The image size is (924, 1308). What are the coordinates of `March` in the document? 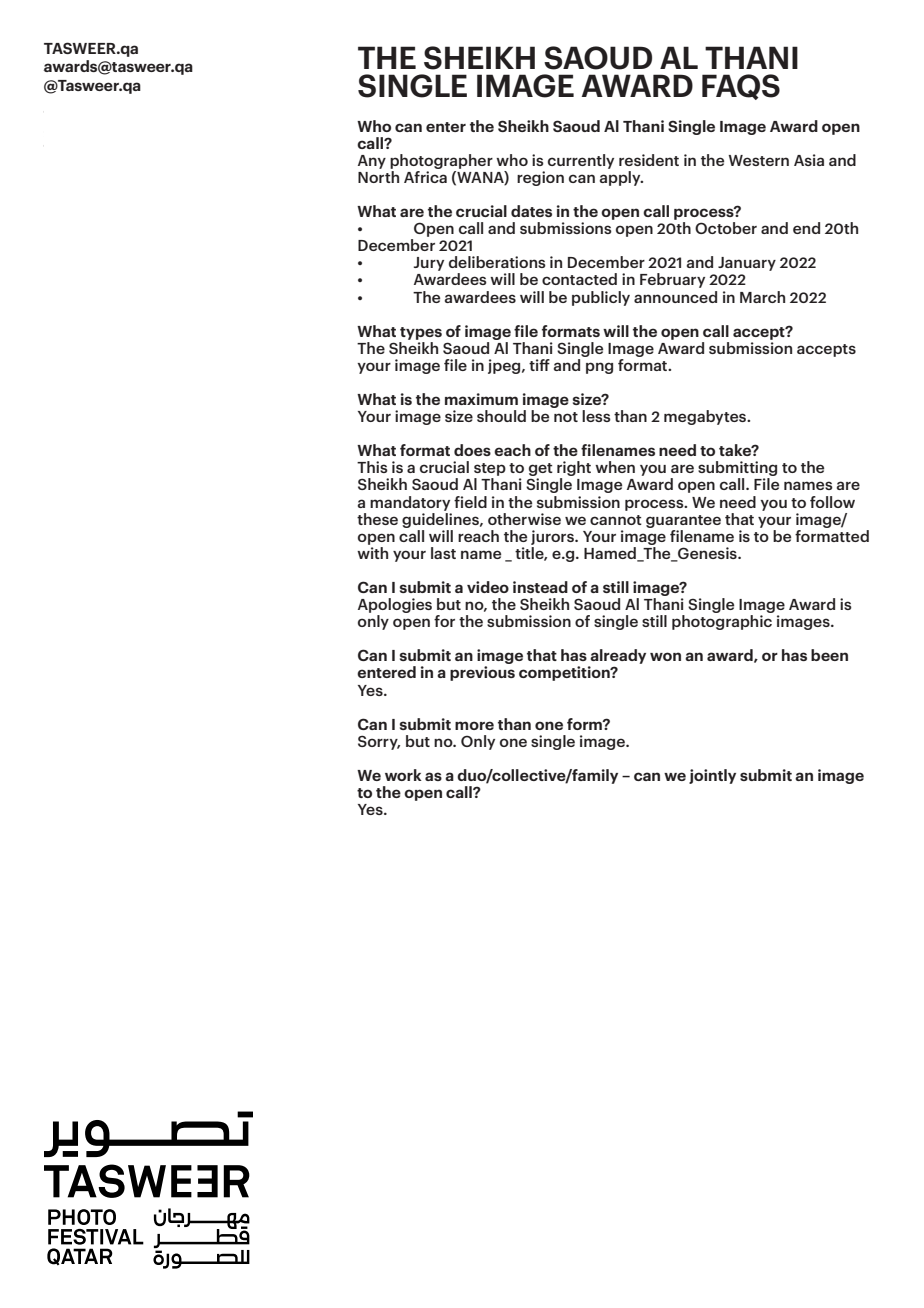 It's located at (762, 297).
